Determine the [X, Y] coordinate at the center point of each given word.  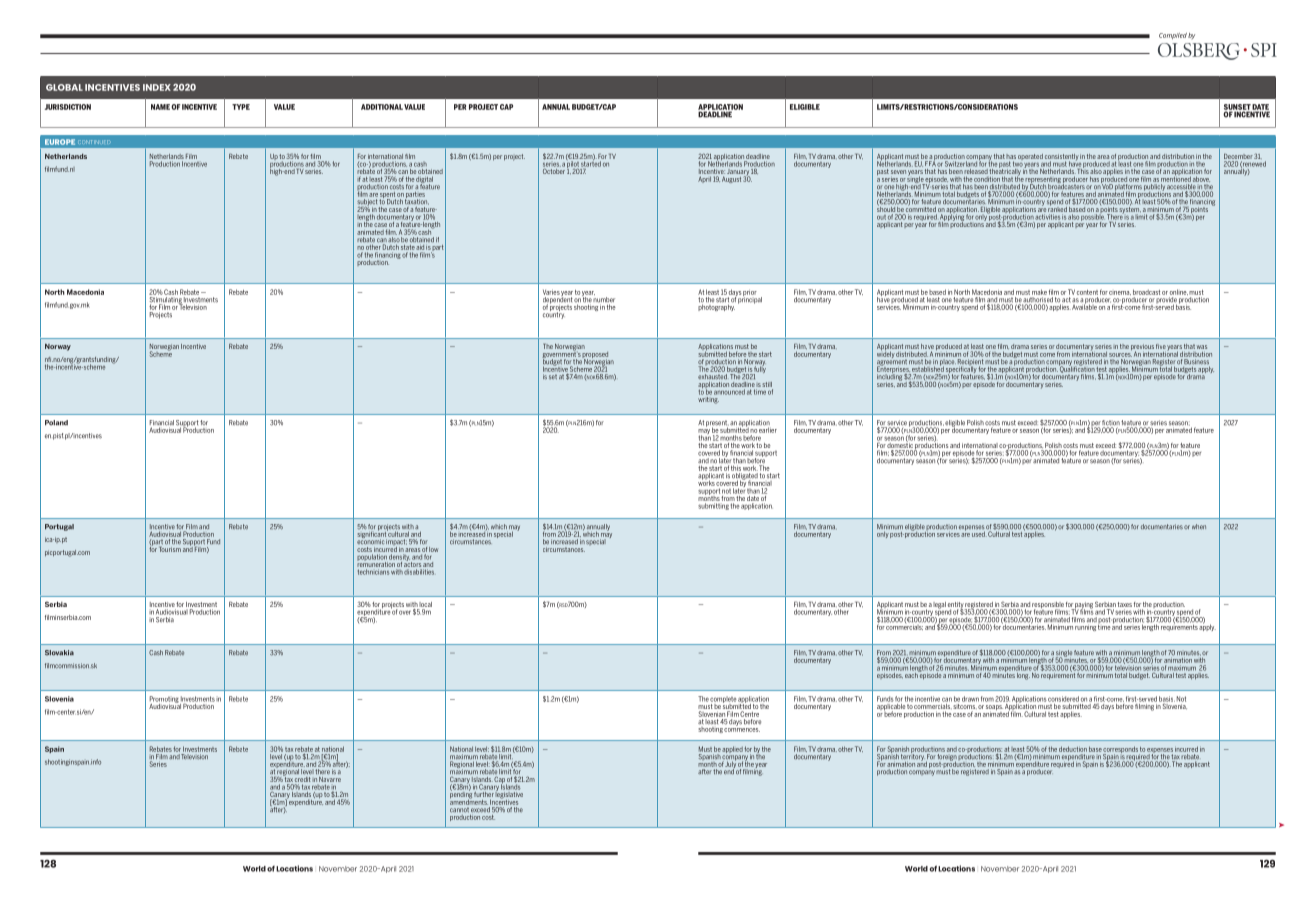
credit [302, 779]
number [603, 299]
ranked [1057, 208]
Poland [56, 423]
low [433, 549]
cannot [459, 810]
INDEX [157, 87]
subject [367, 203]
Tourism [170, 548]
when [1199, 527]
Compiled [1173, 36]
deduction [1073, 749]
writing [708, 399]
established [928, 368]
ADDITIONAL [382, 107]
